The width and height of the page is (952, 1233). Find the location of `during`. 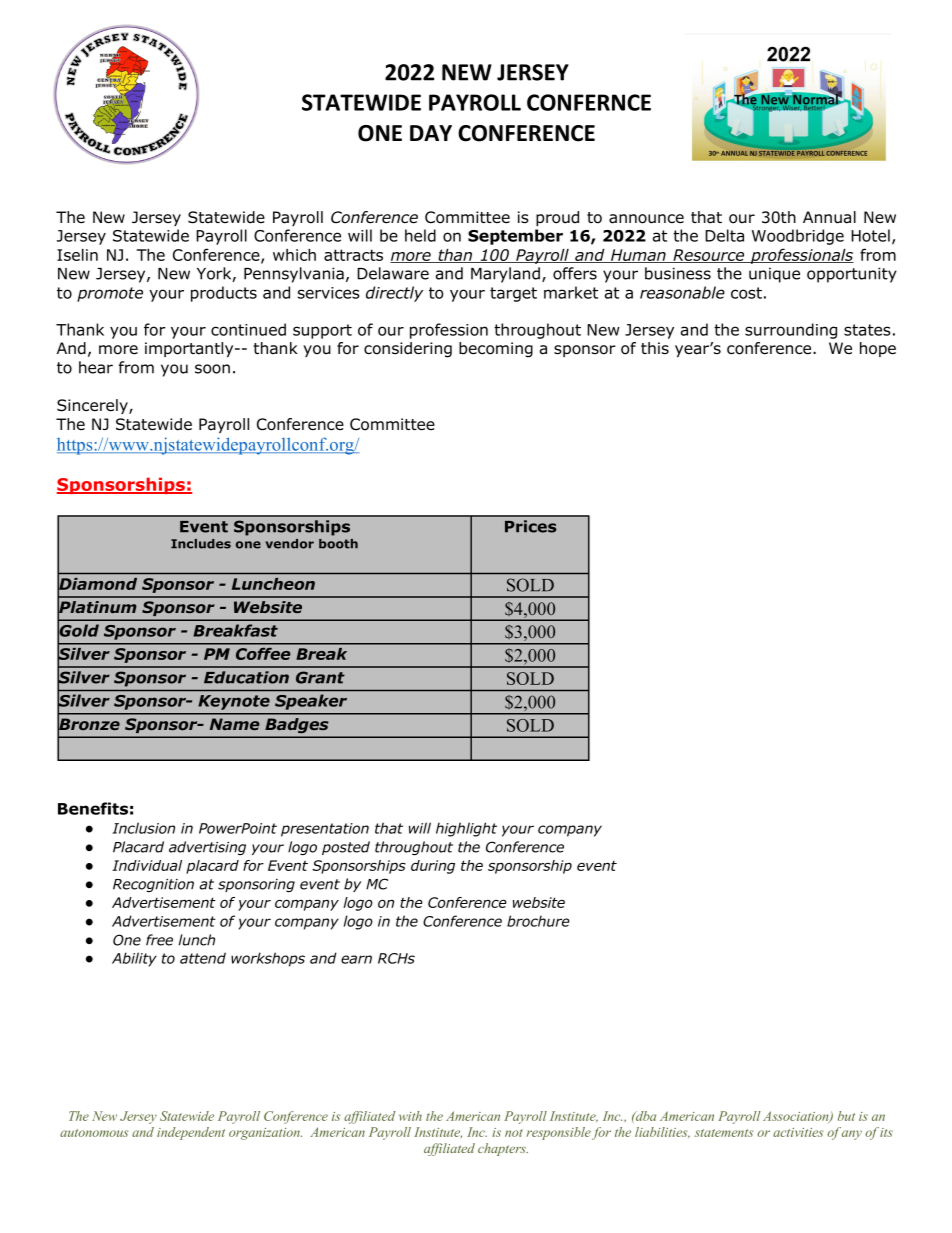

during is located at coordinates (433, 867).
